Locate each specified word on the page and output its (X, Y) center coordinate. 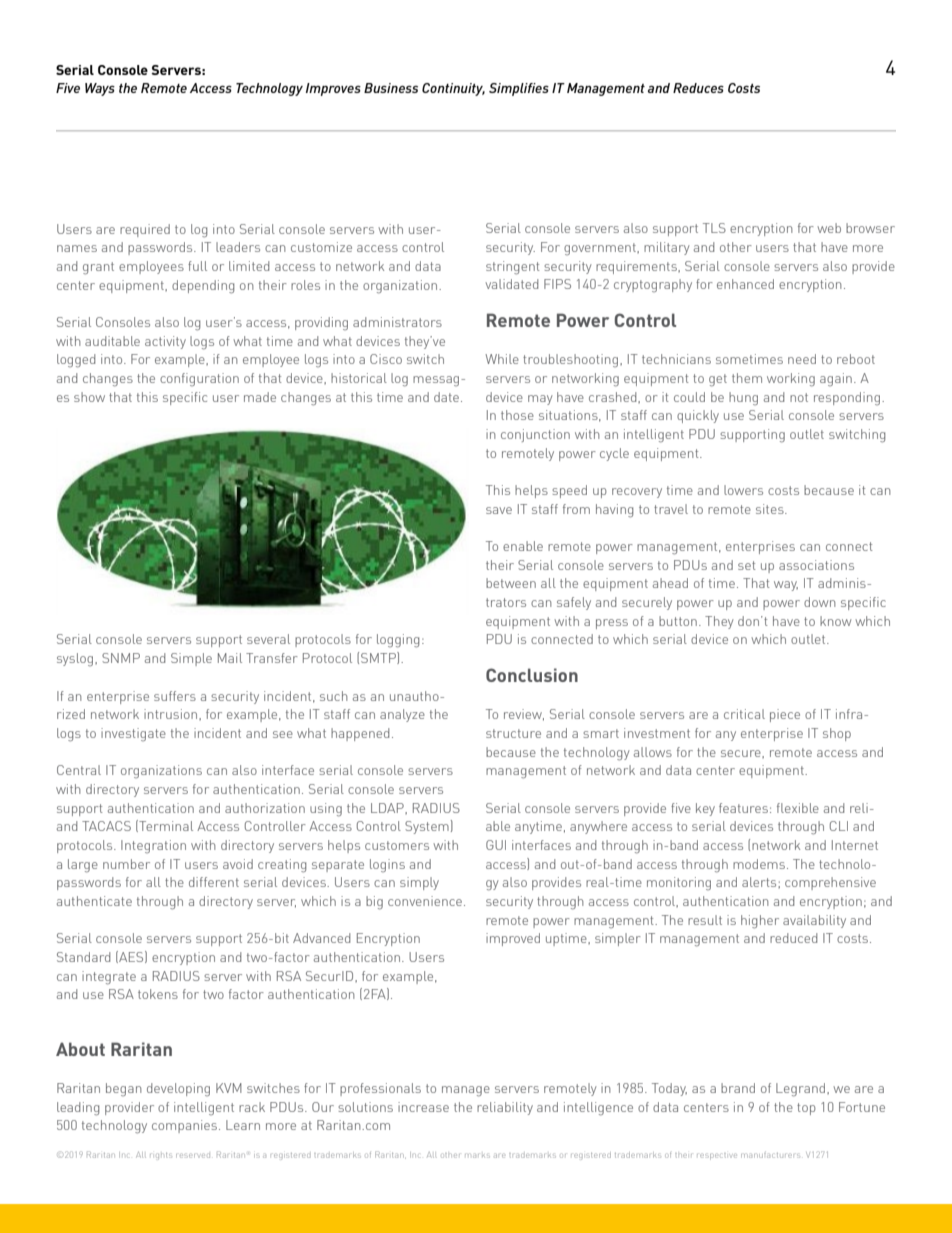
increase (423, 1107)
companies (186, 1126)
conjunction (535, 435)
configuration (199, 379)
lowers (743, 490)
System (427, 827)
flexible (798, 808)
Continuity (453, 89)
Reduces (698, 88)
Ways (100, 89)
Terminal (165, 826)
